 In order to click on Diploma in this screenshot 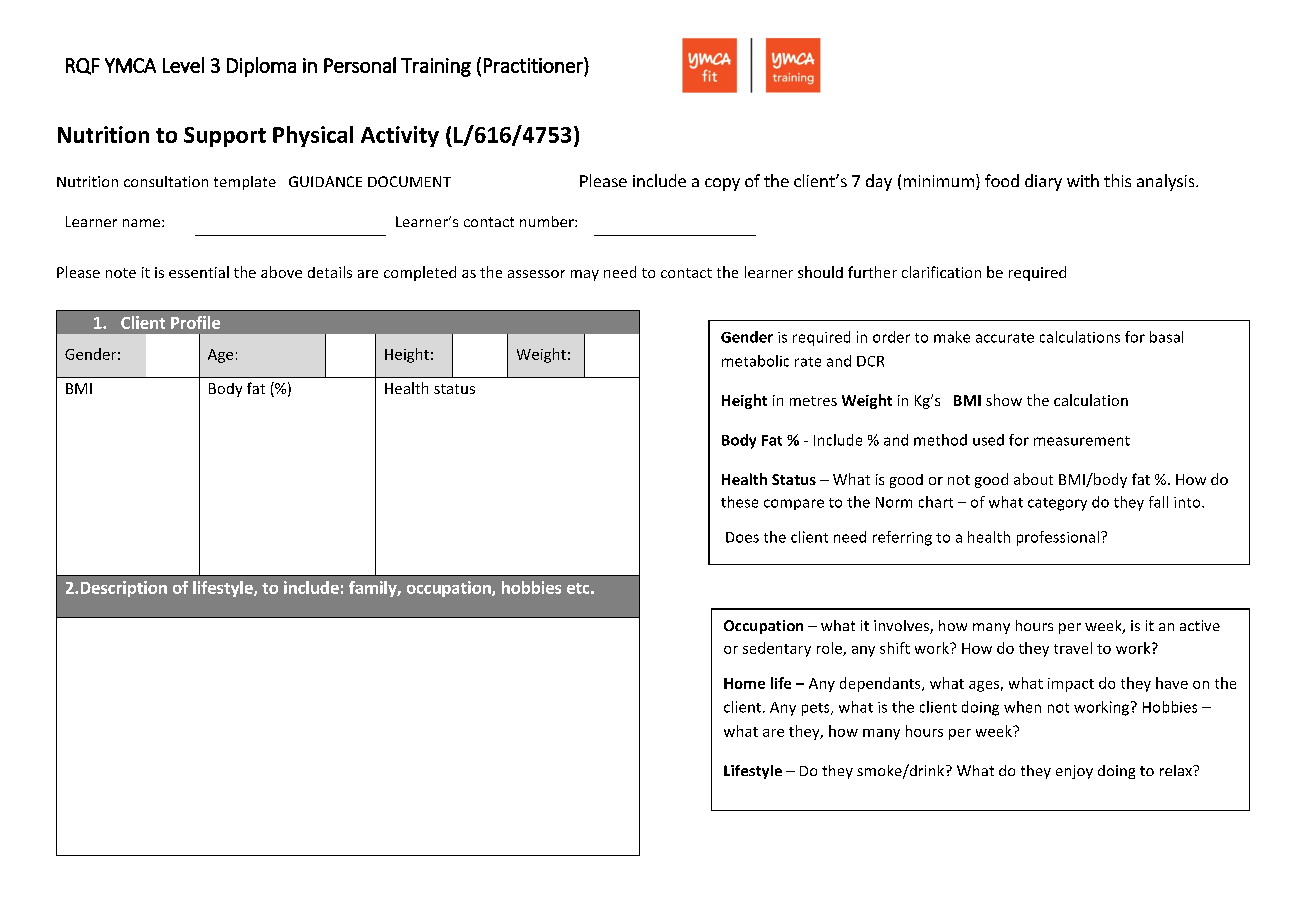, I will do `click(261, 67)`.
